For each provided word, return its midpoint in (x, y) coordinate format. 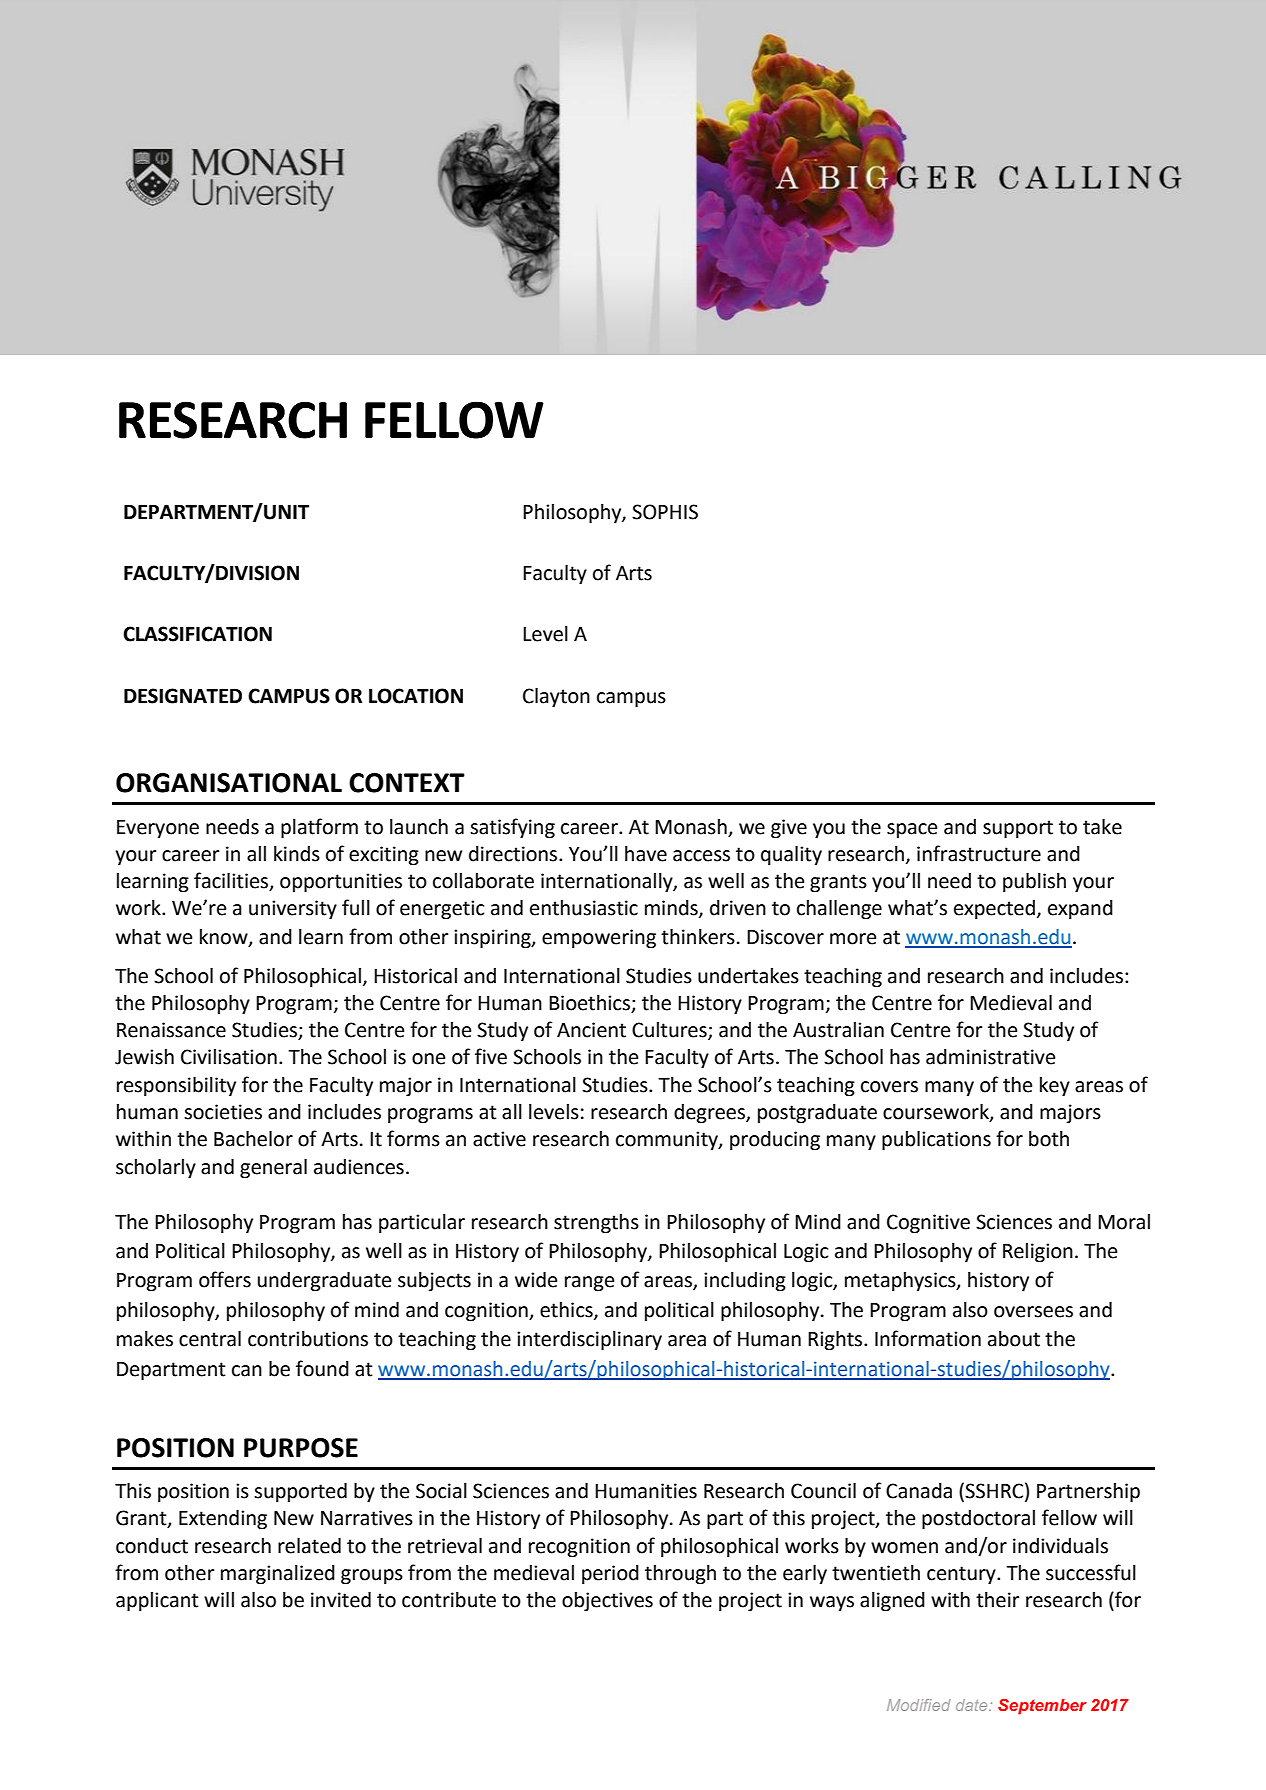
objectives (607, 1602)
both (1049, 1139)
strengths (596, 1224)
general (273, 1169)
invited (341, 1600)
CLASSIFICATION (197, 634)
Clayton (556, 698)
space (912, 830)
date (973, 1705)
